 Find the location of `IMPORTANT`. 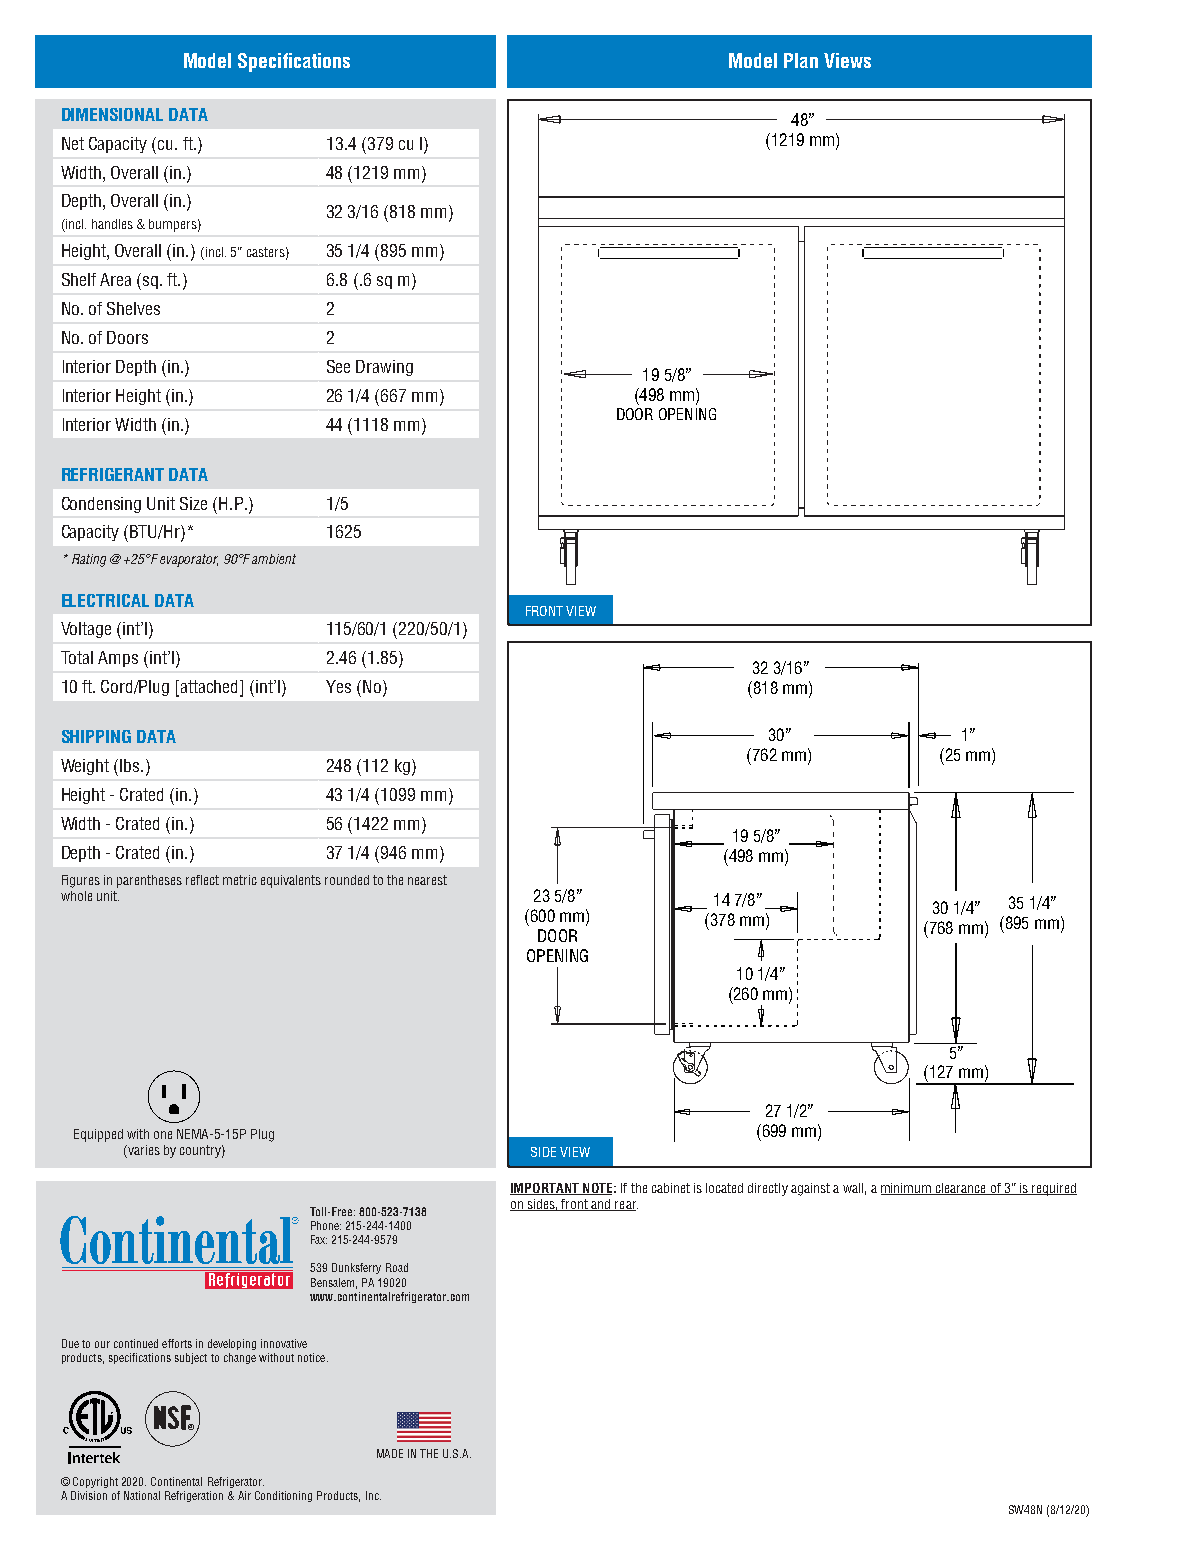

IMPORTANT is located at coordinates (545, 1189).
